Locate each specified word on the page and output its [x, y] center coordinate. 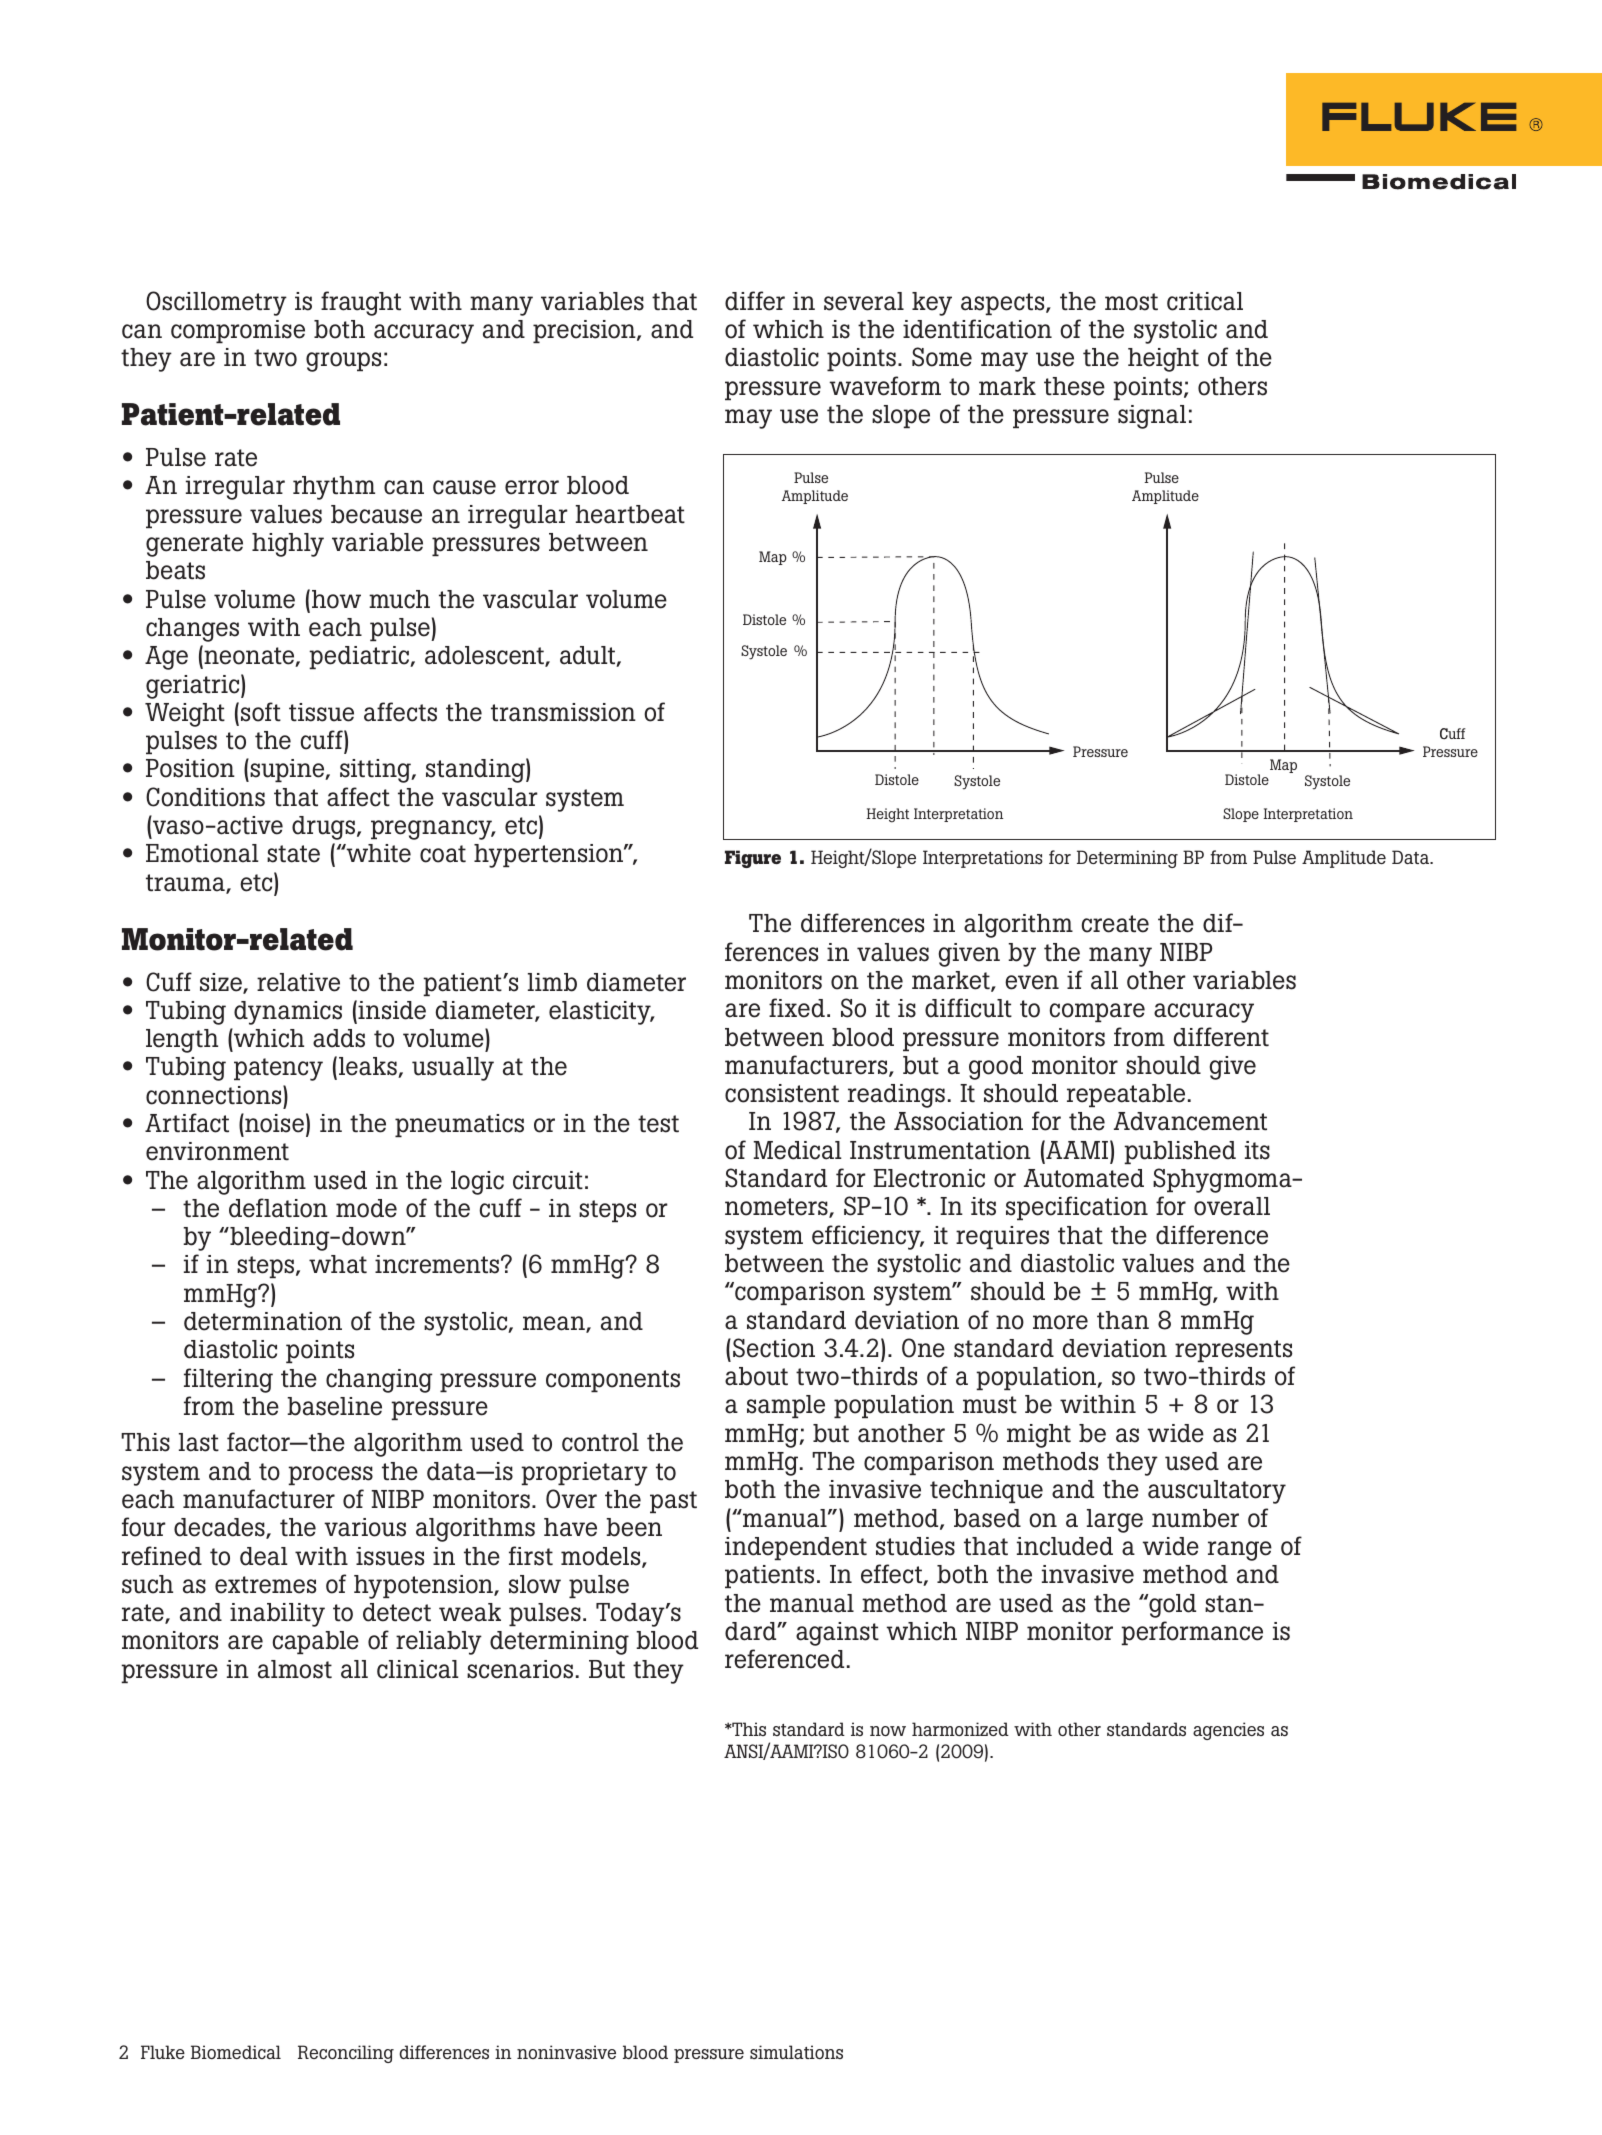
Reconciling [346, 2054]
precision [585, 331]
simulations [796, 2052]
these [1074, 386]
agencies [1228, 1731]
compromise [238, 331]
